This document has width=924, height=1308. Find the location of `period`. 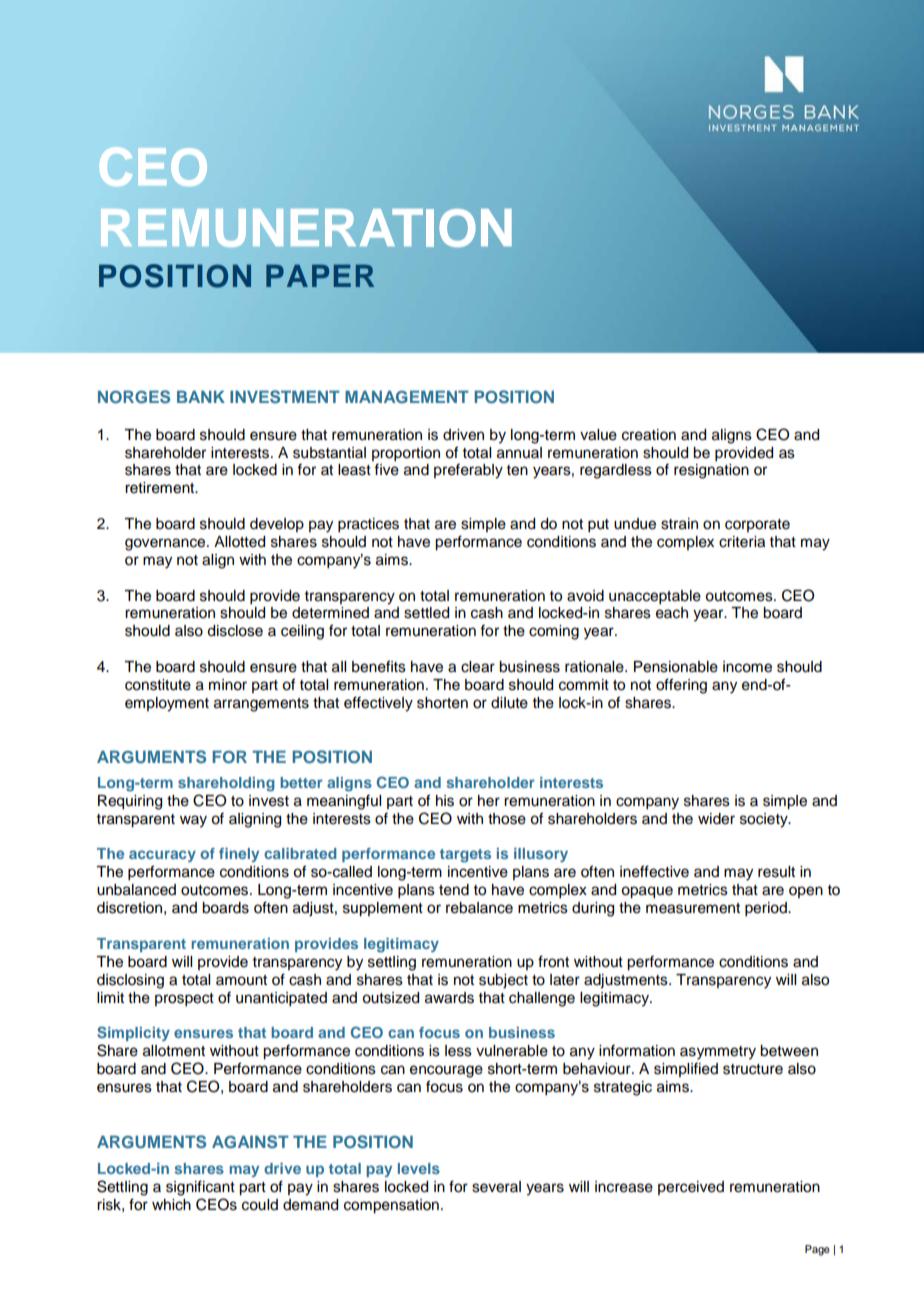

period is located at coordinates (767, 909).
